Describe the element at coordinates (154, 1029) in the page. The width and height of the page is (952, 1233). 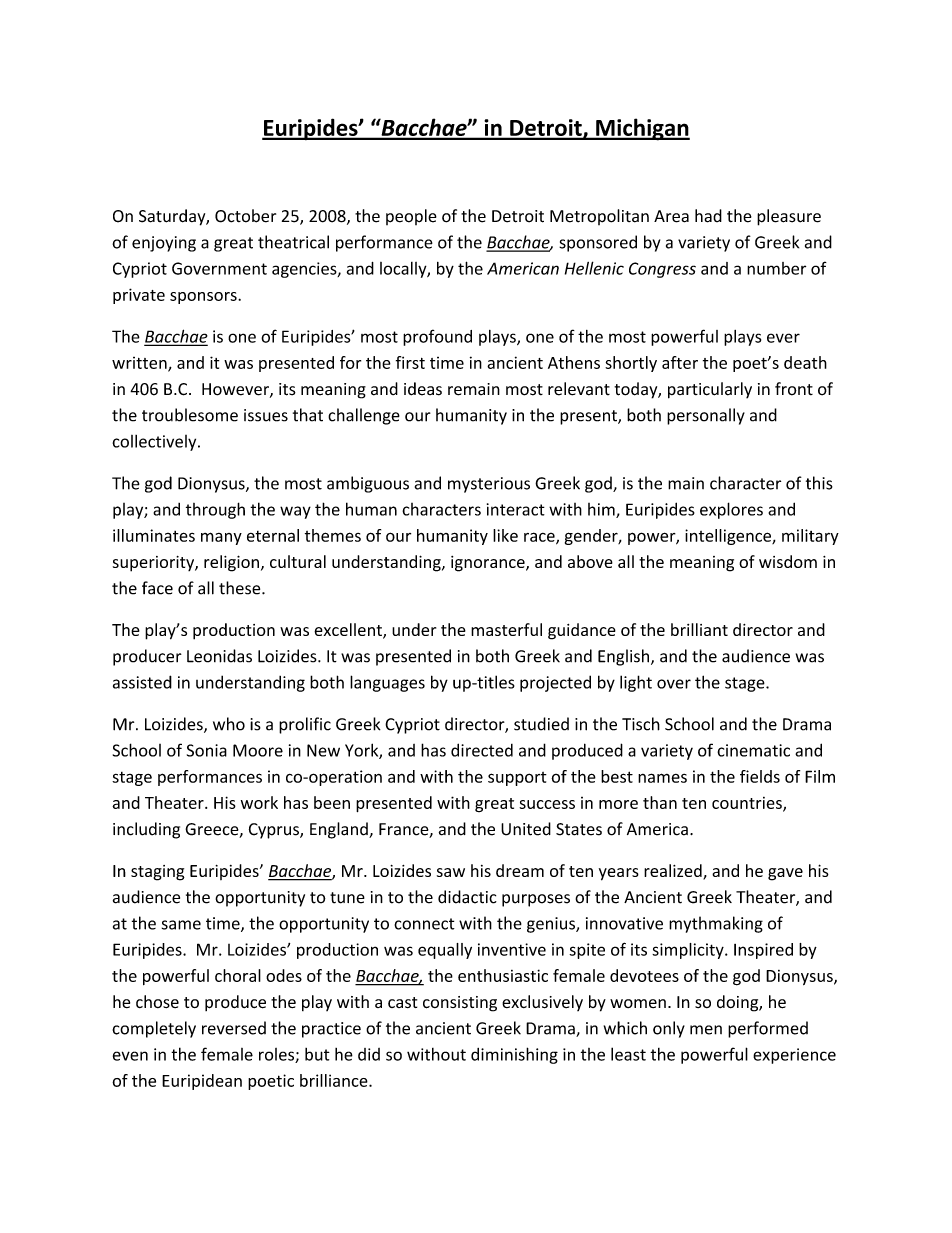
I see `completely` at that location.
